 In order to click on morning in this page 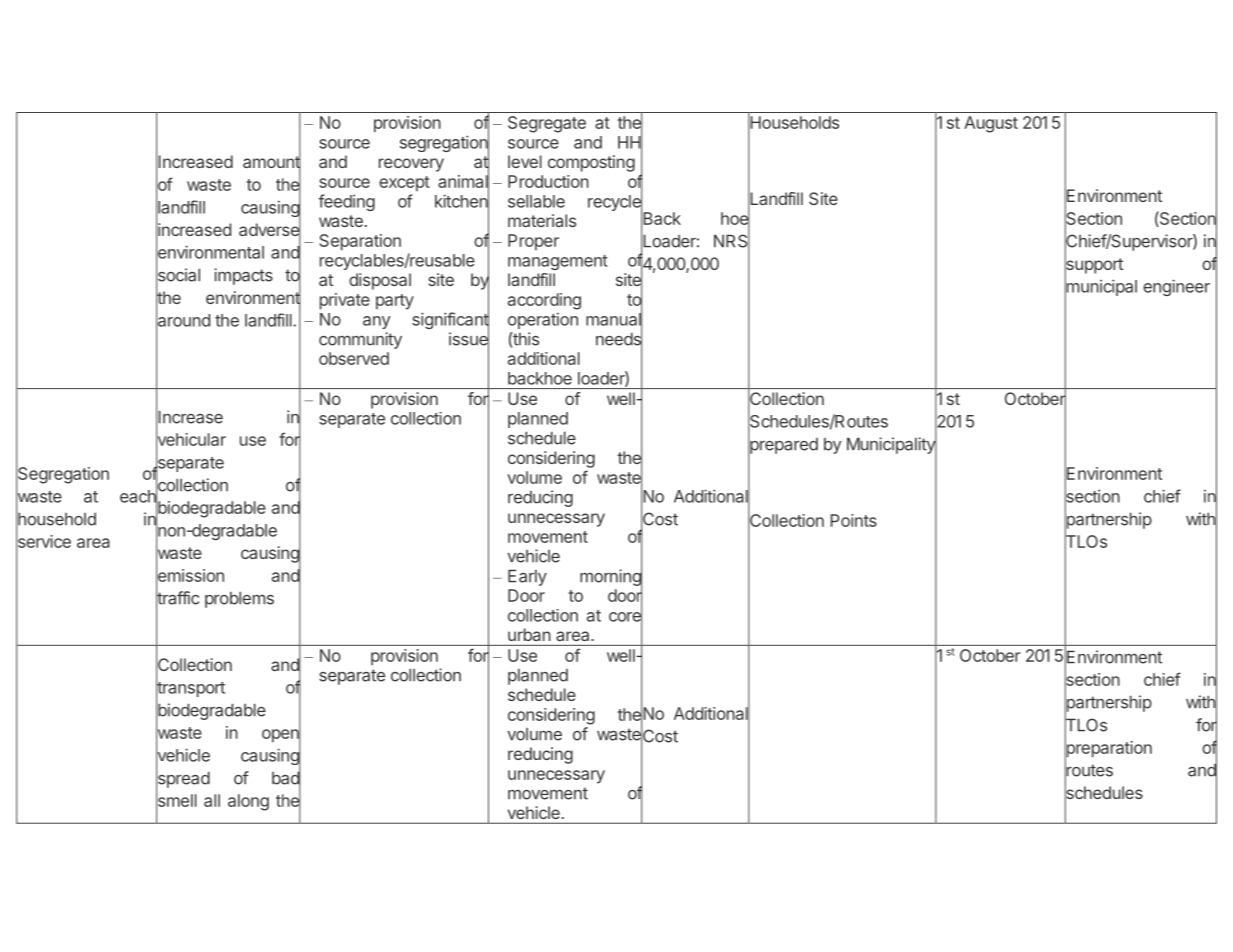, I will do `click(611, 577)`.
